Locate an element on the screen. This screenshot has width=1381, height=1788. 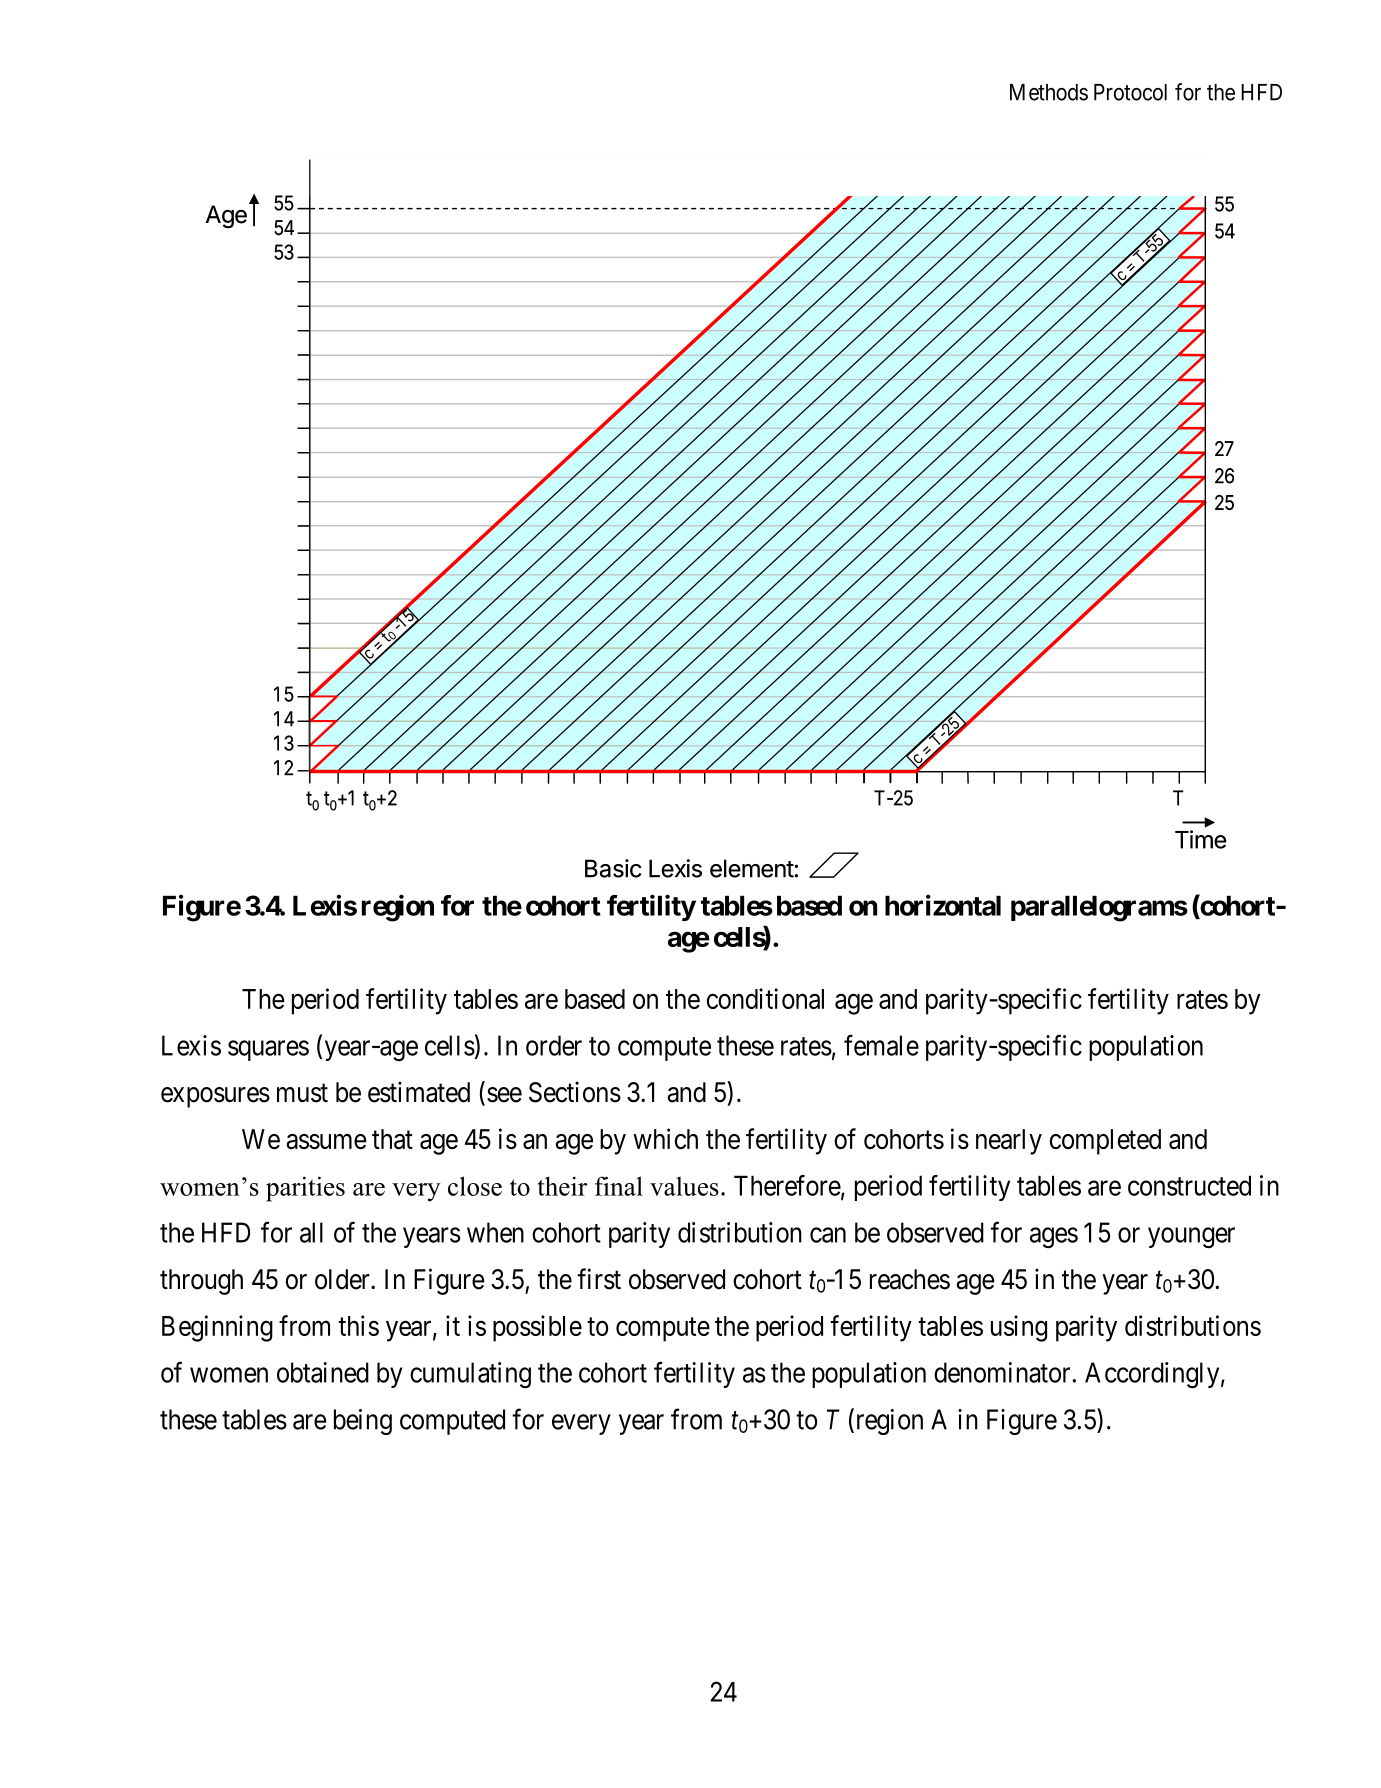
horizontal is located at coordinates (943, 905).
